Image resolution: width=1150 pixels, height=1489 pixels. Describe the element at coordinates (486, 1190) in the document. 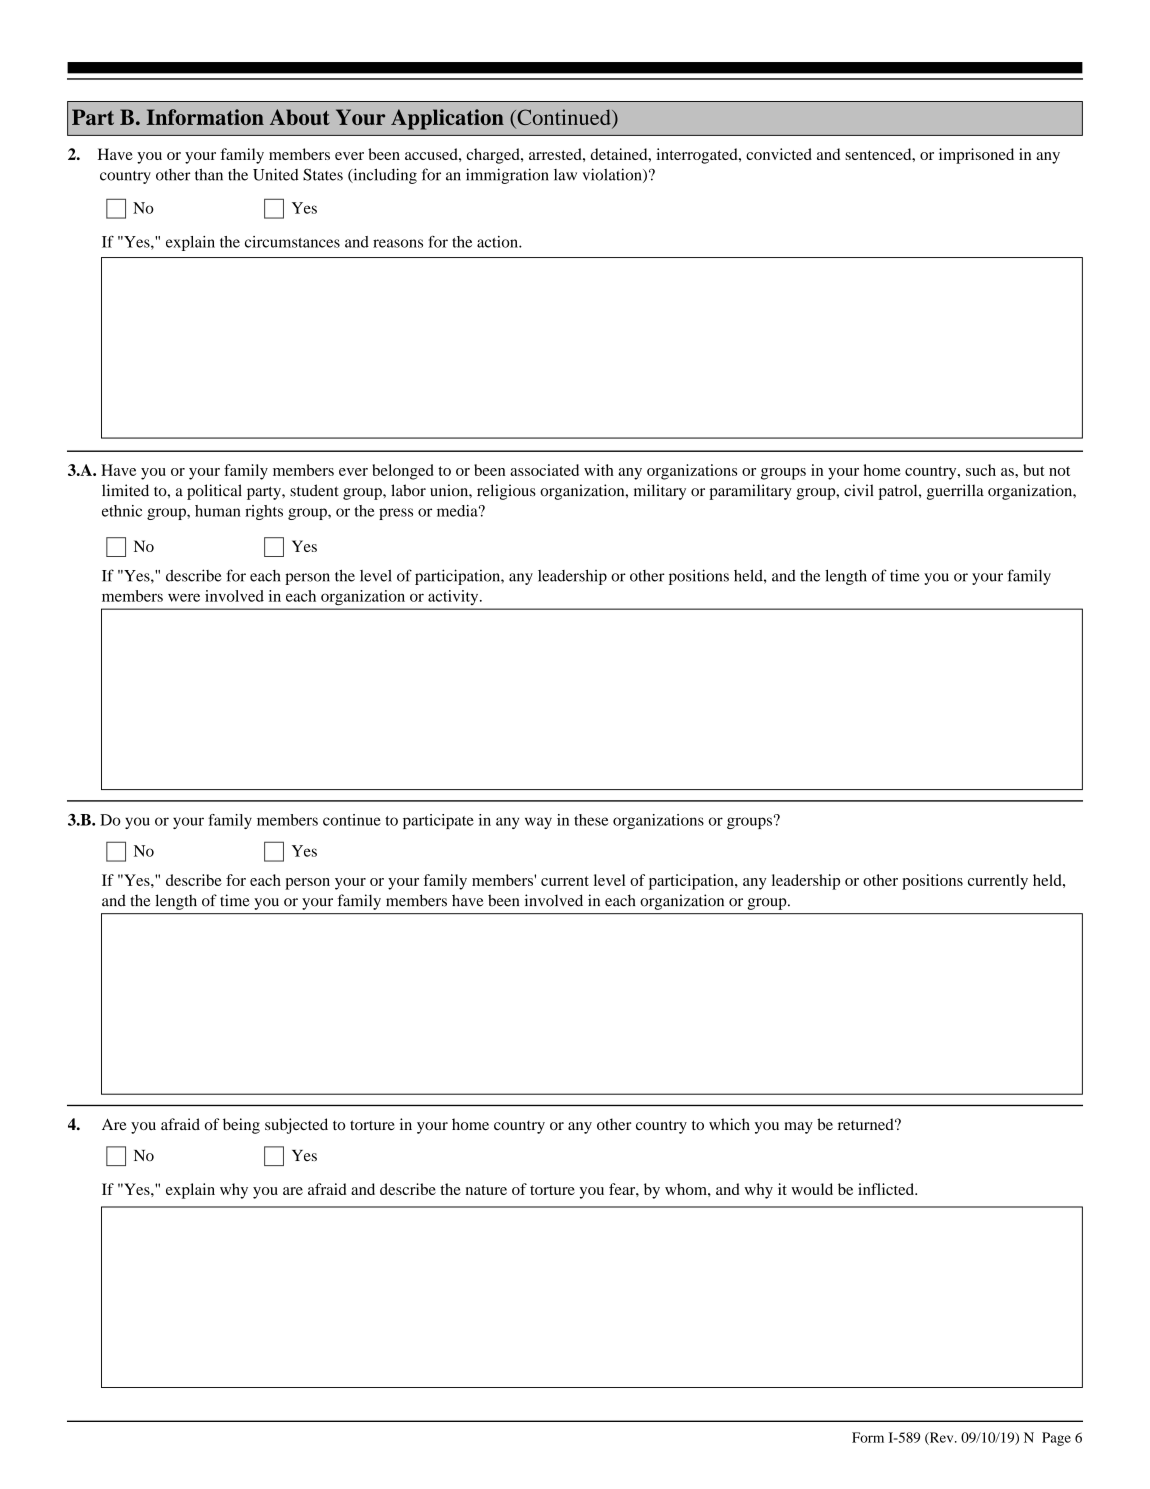

I see `nature` at that location.
